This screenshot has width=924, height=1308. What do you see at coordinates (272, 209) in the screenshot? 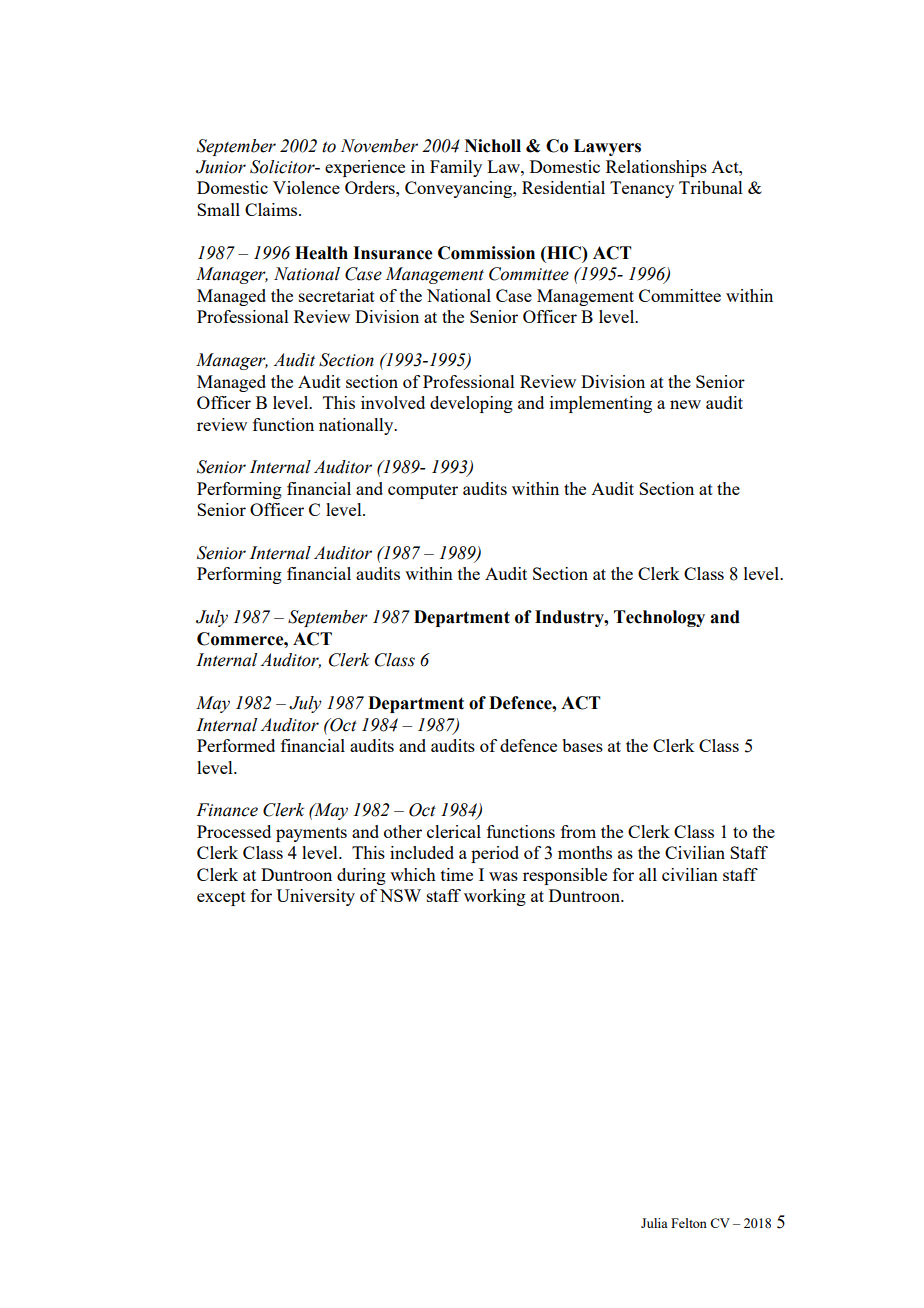
I see `Claims` at bounding box center [272, 209].
